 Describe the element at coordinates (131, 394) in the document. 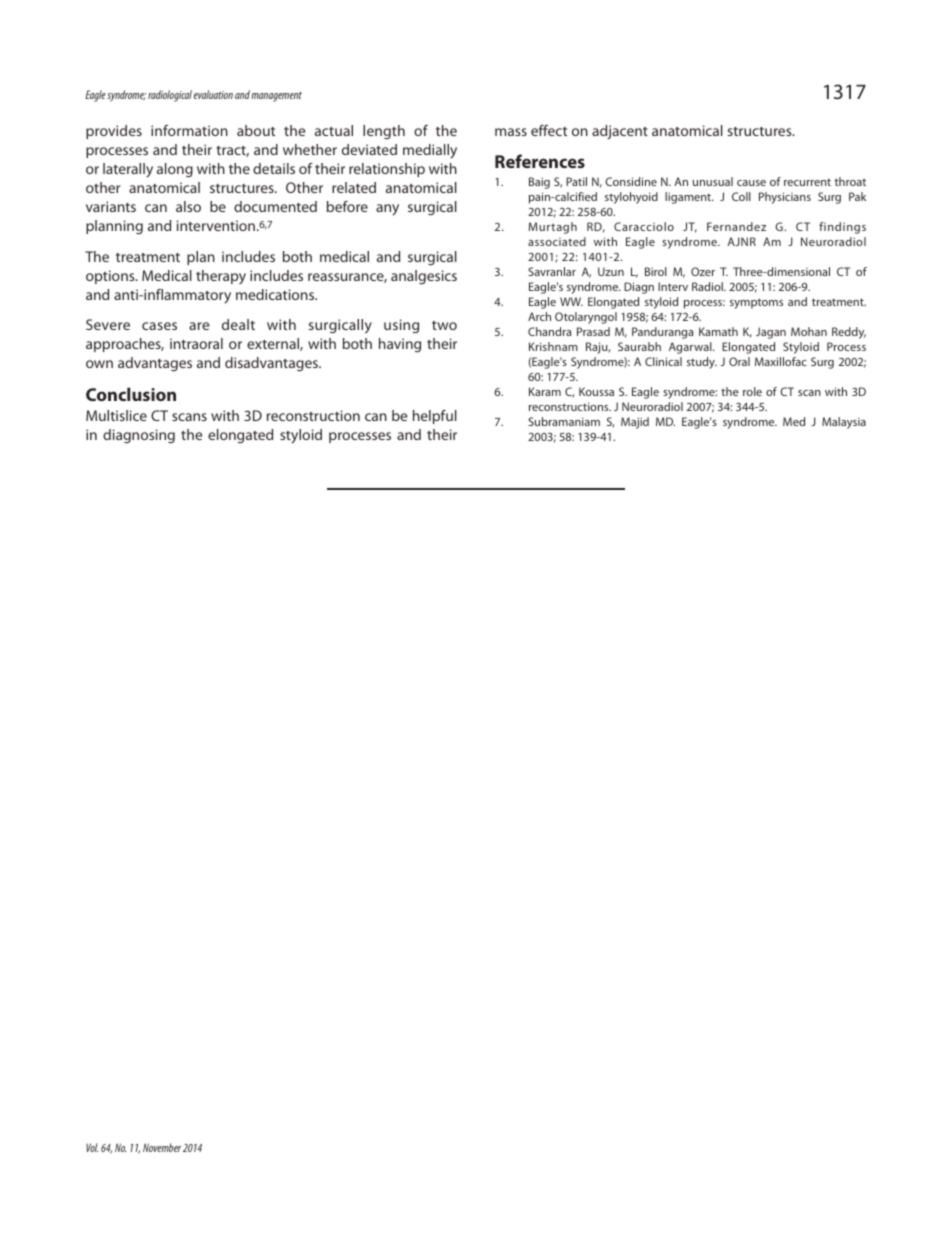

I see `Conclusion` at that location.
